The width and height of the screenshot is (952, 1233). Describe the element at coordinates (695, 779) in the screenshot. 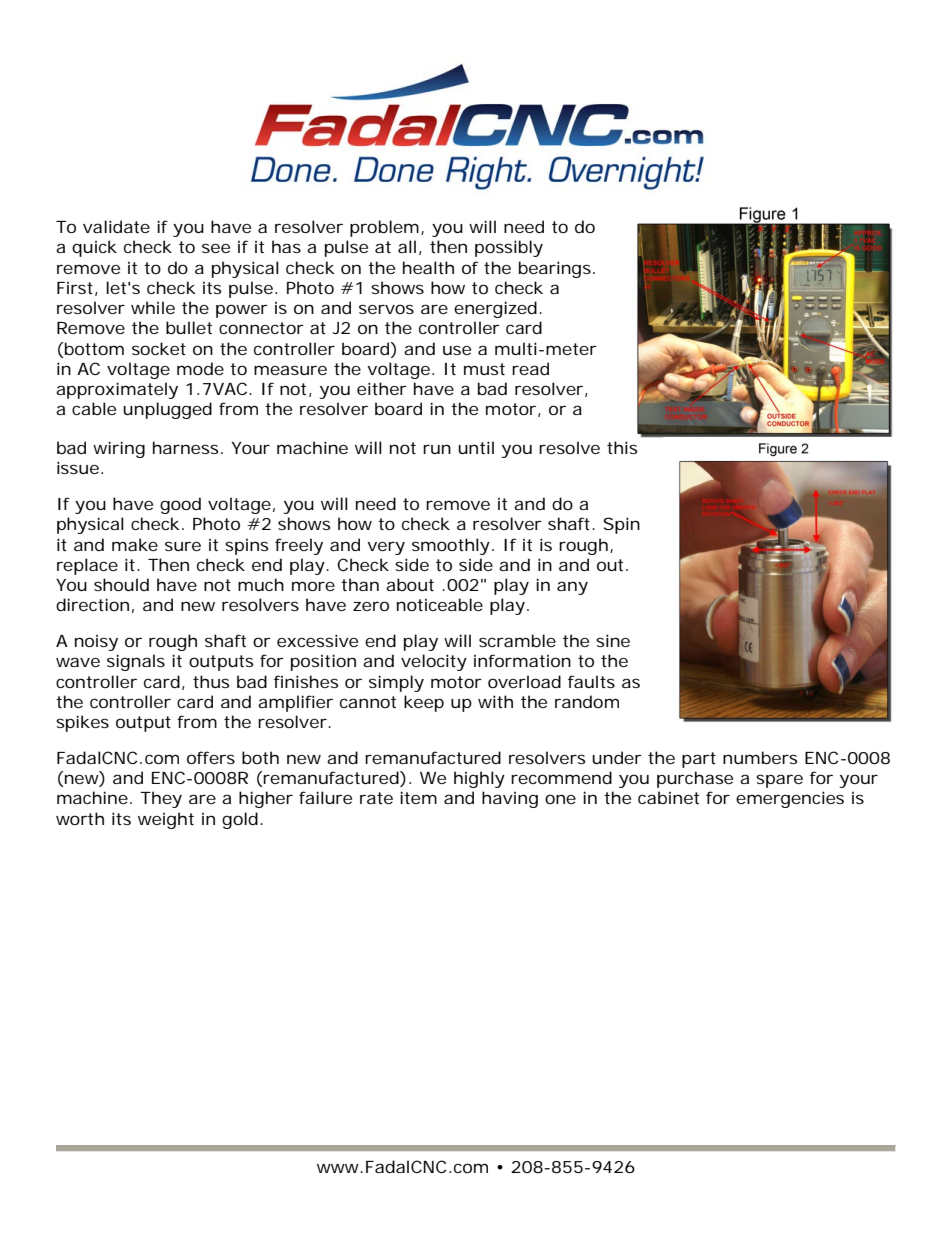

I see `purchase` at that location.
